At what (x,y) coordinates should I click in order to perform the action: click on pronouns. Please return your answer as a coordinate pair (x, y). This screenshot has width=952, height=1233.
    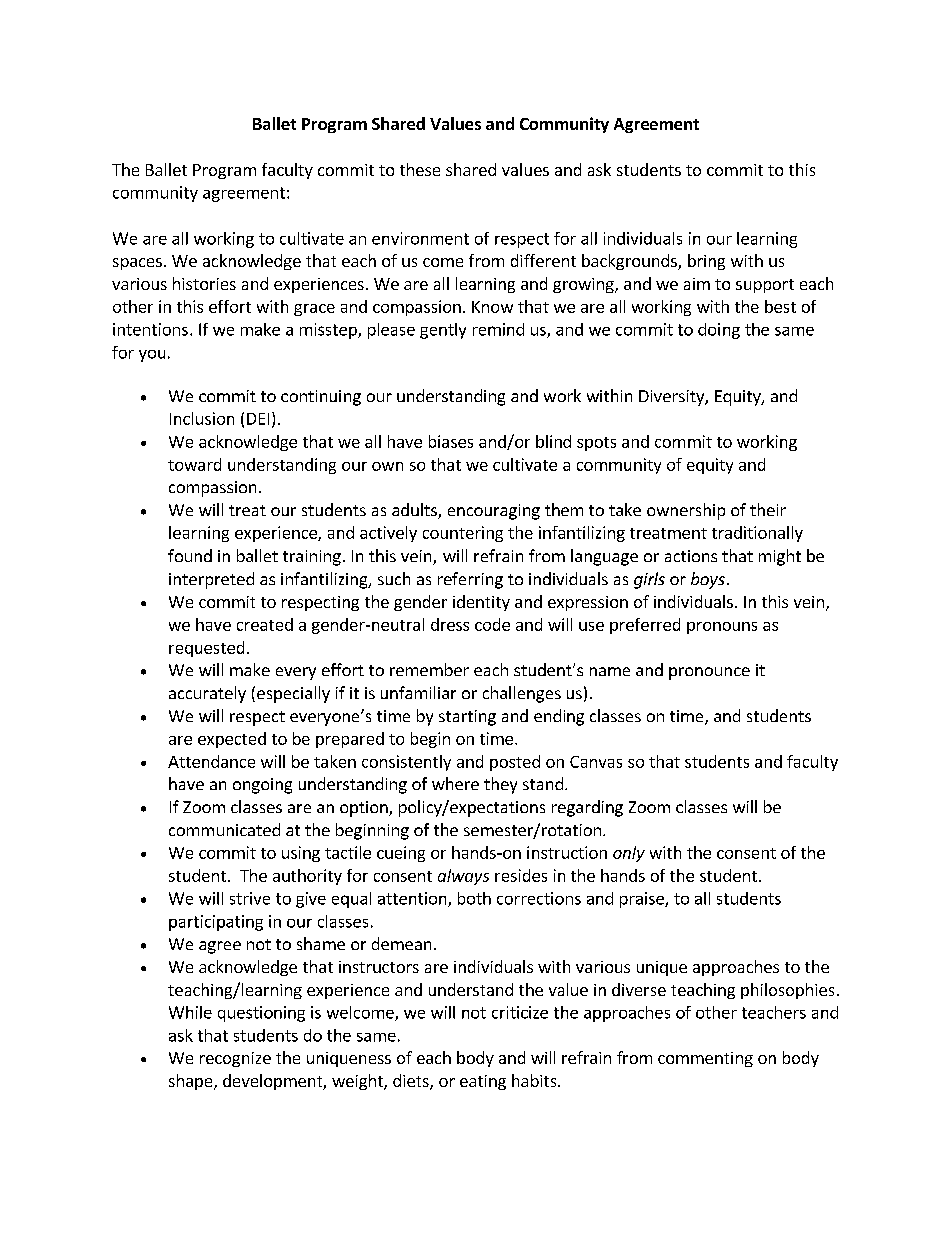
    Looking at the image, I should click on (722, 628).
